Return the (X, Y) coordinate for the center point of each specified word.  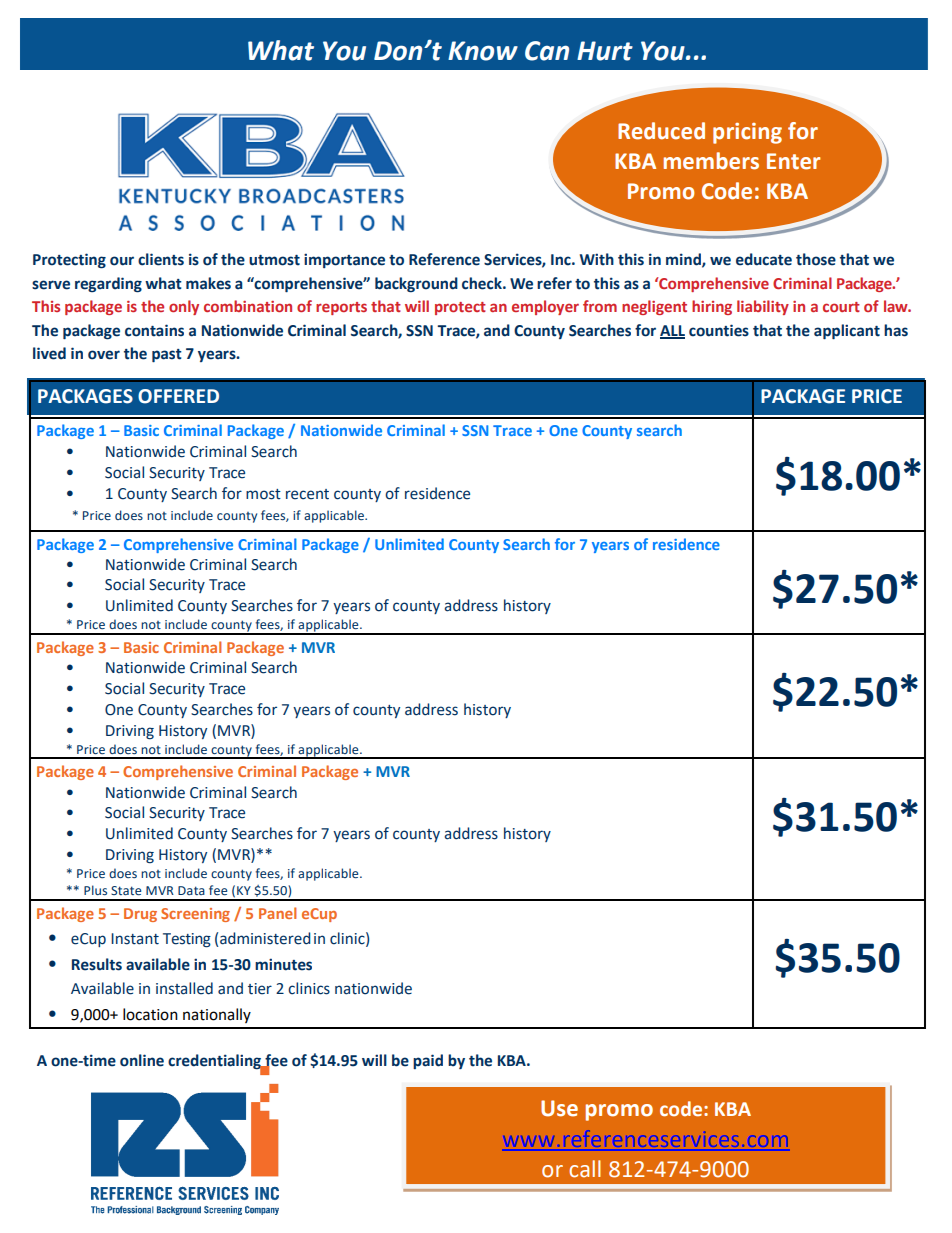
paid (428, 1061)
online (142, 1060)
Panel (277, 913)
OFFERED (178, 396)
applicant (847, 332)
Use (559, 1108)
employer (545, 307)
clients (161, 259)
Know (483, 51)
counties (719, 330)
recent (307, 494)
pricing (747, 133)
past (167, 356)
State (126, 890)
